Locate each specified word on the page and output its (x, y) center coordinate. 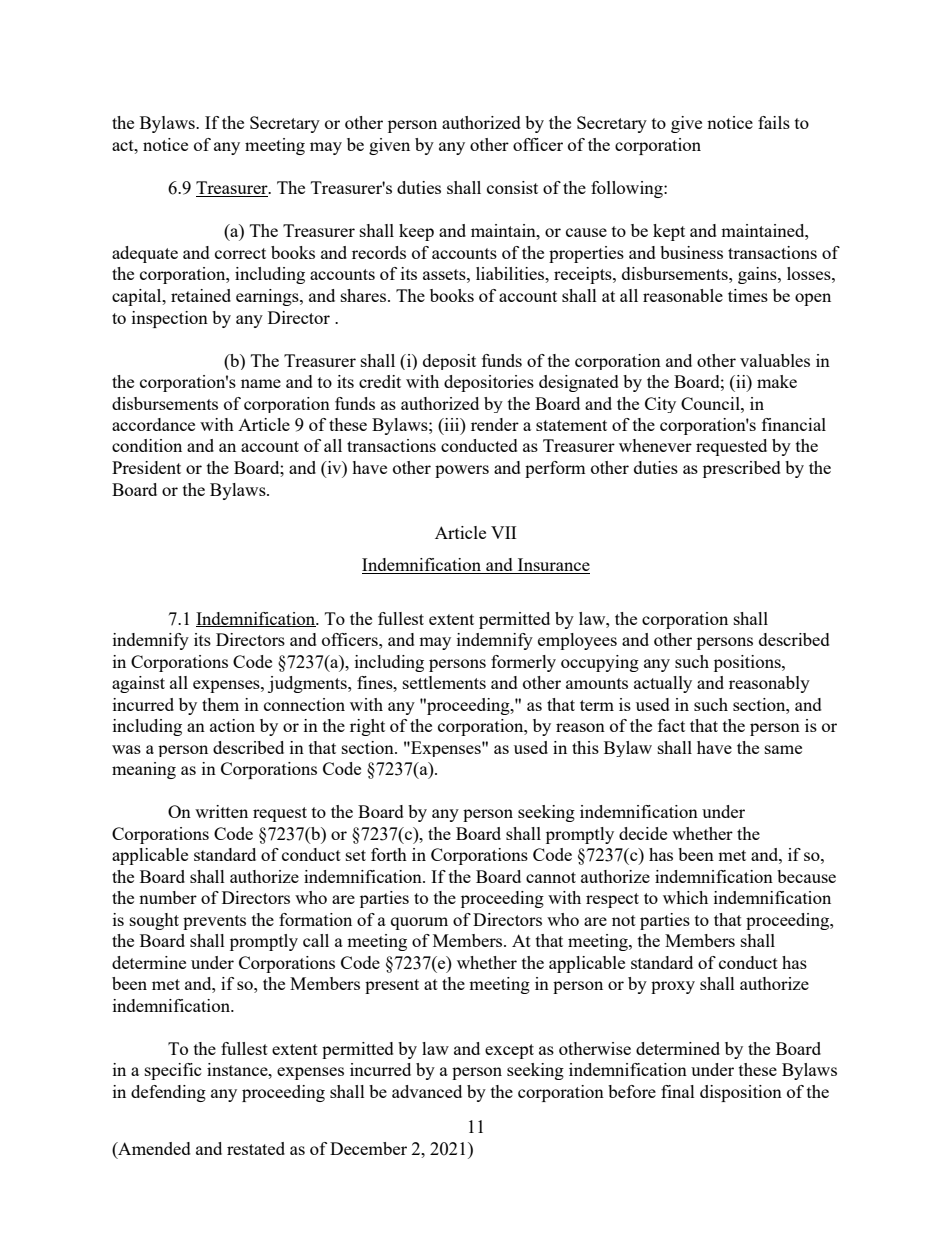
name (261, 383)
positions (748, 663)
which (685, 897)
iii (452, 424)
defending (168, 1093)
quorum (419, 923)
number (168, 897)
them (220, 704)
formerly (523, 663)
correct (240, 253)
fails (774, 122)
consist (512, 187)
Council (711, 403)
